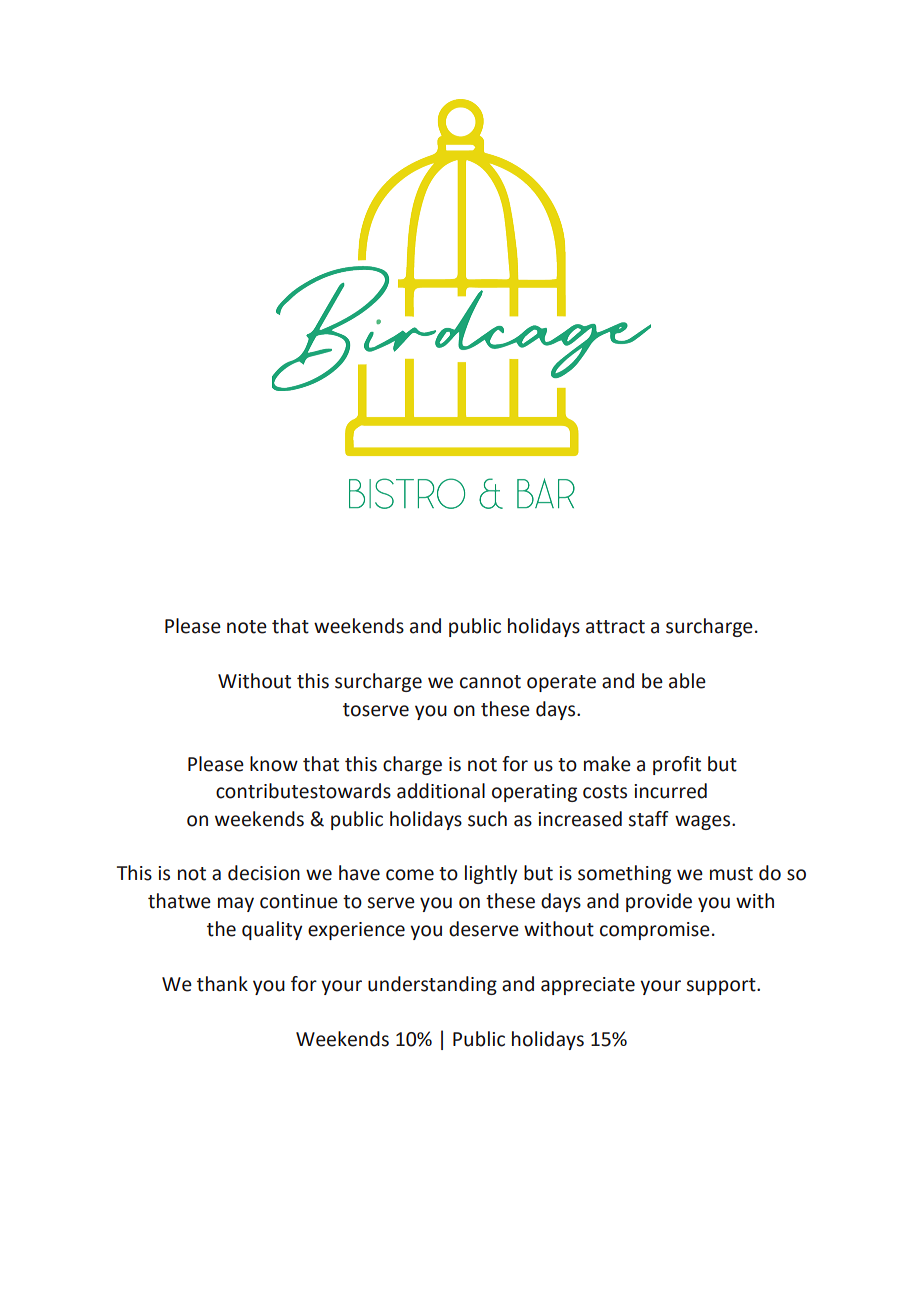  Describe the element at coordinates (487, 819) in the document. I see `such` at that location.
